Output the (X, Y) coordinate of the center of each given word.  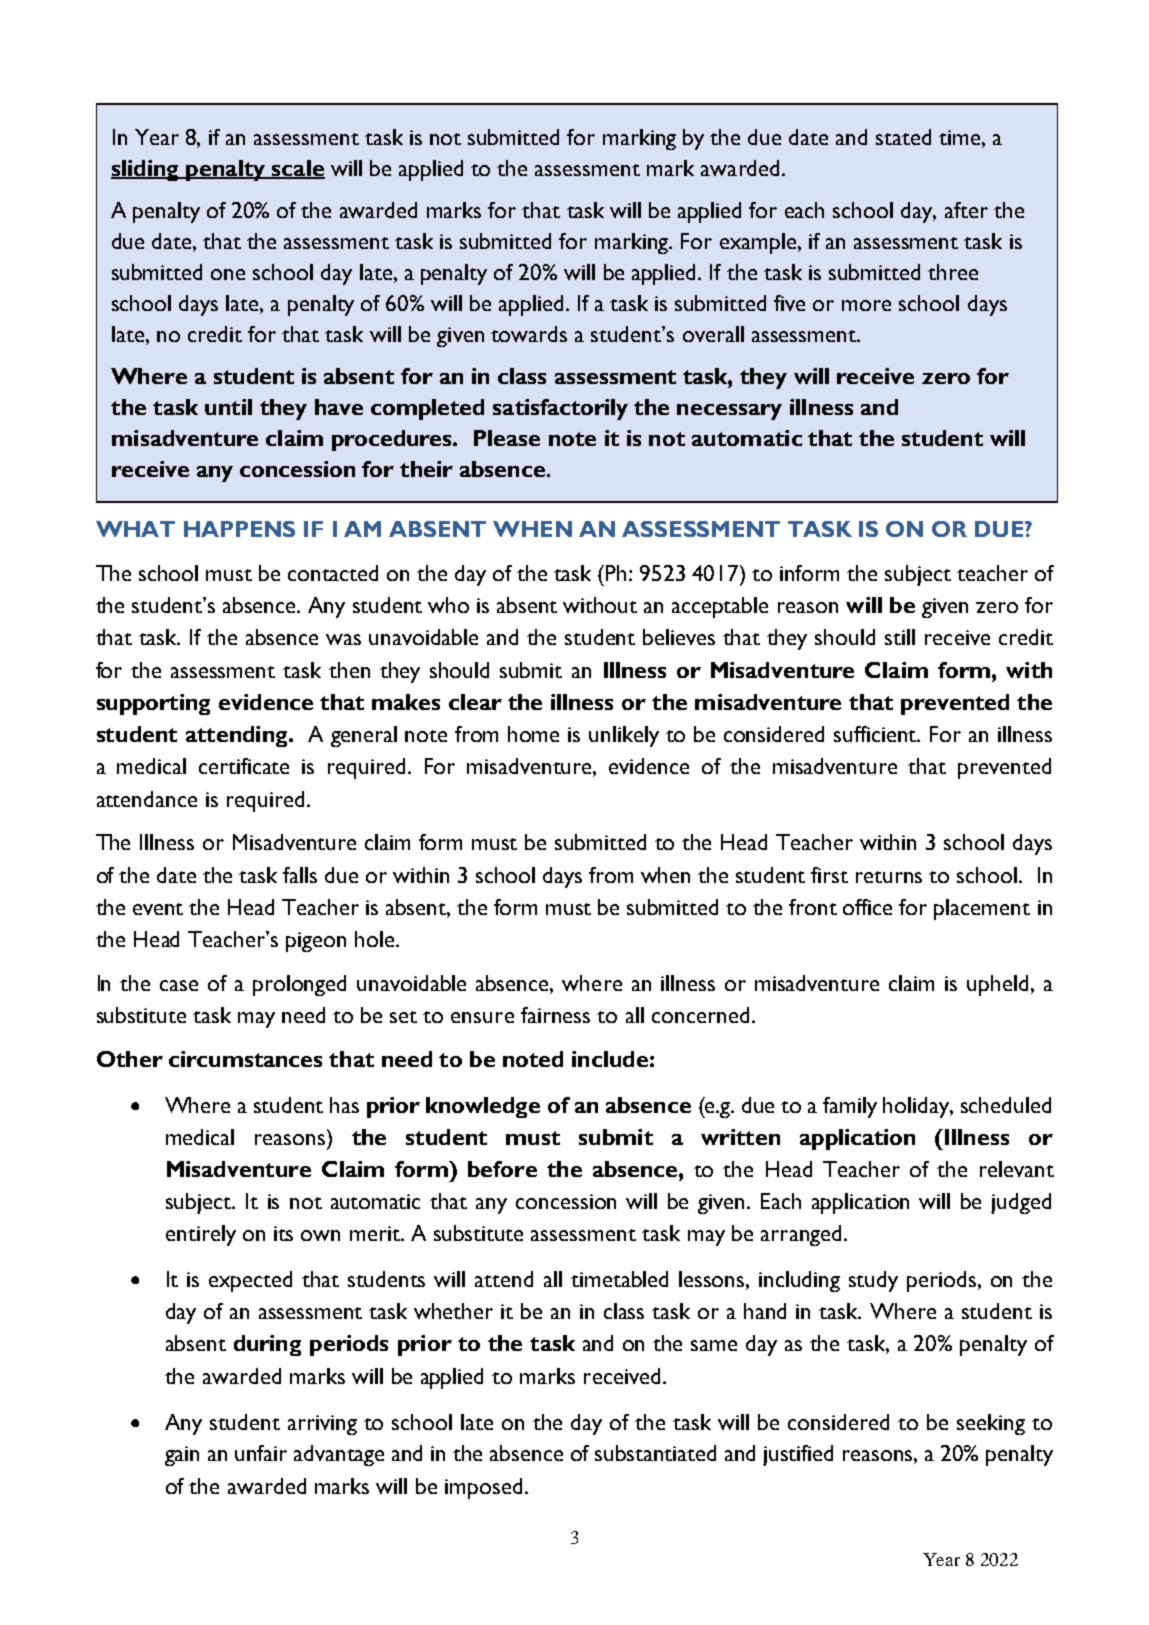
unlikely (624, 736)
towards (529, 334)
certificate (244, 766)
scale (297, 169)
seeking (991, 1424)
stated (903, 137)
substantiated (655, 1453)
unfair (261, 1453)
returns (889, 877)
